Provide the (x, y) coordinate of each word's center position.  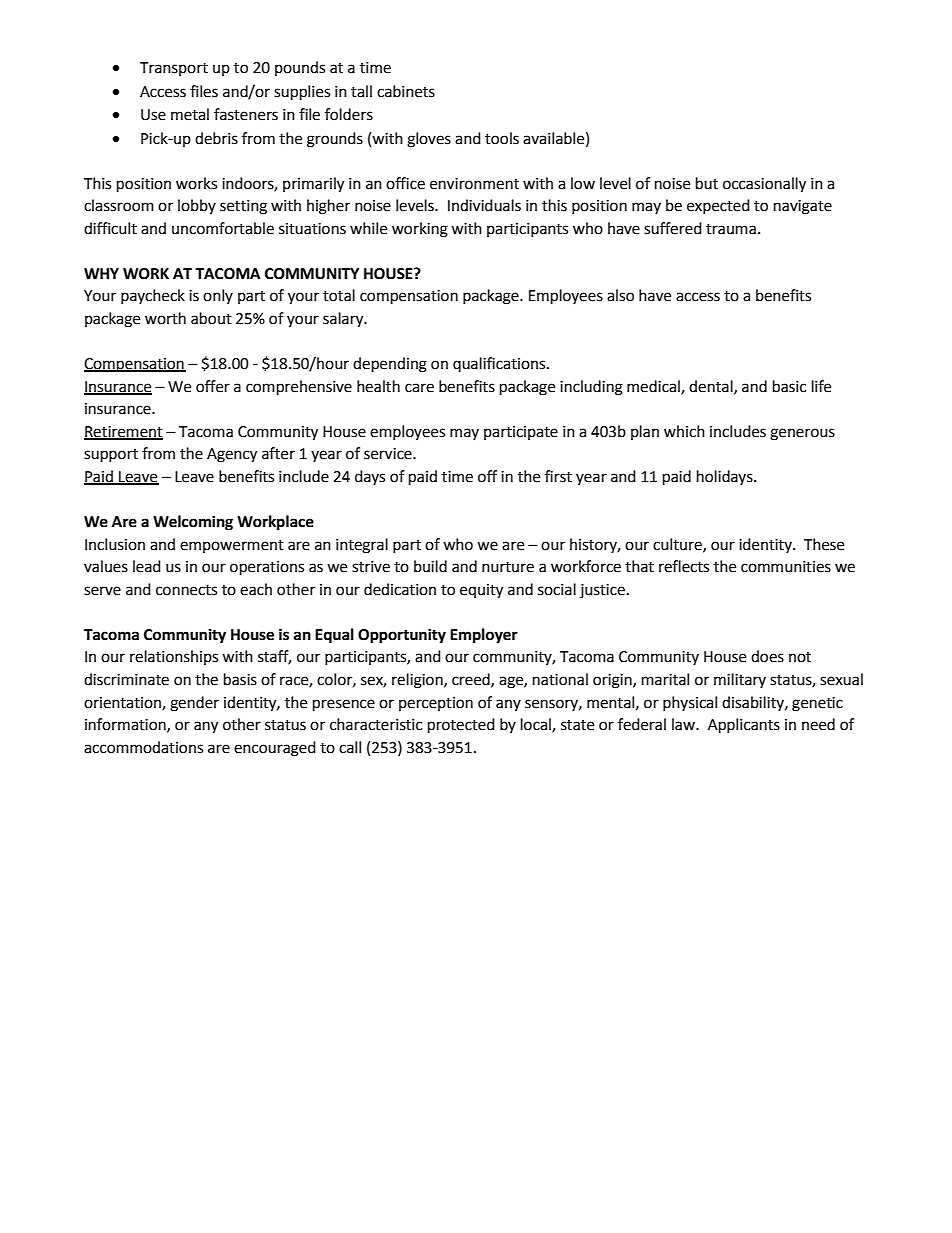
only (218, 296)
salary (344, 320)
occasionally (764, 185)
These (824, 544)
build (430, 566)
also (620, 295)
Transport (174, 69)
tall (361, 91)
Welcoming (193, 523)
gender (194, 704)
